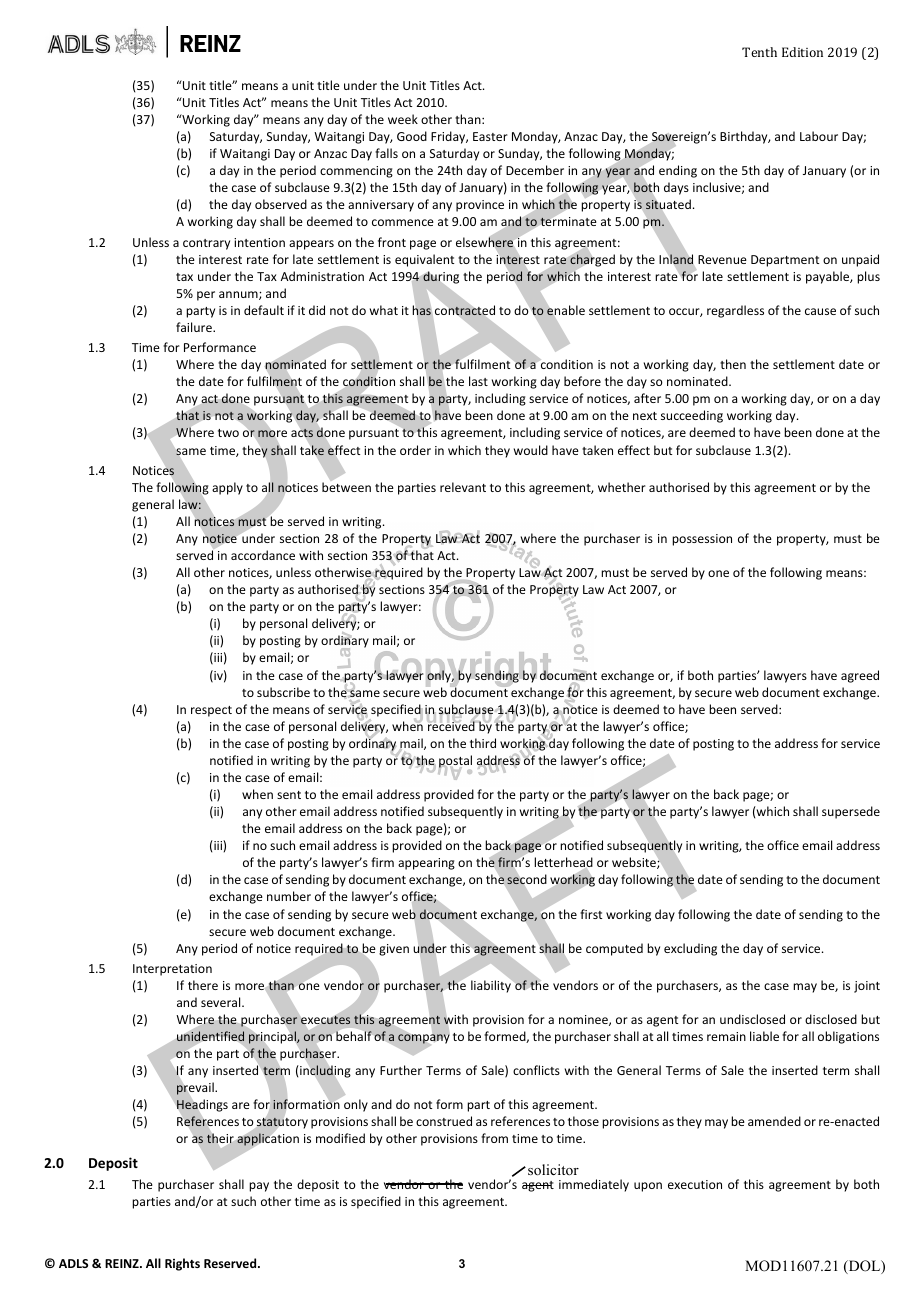  Describe the element at coordinates (206, 244) in the screenshot. I see `contrary` at that location.
